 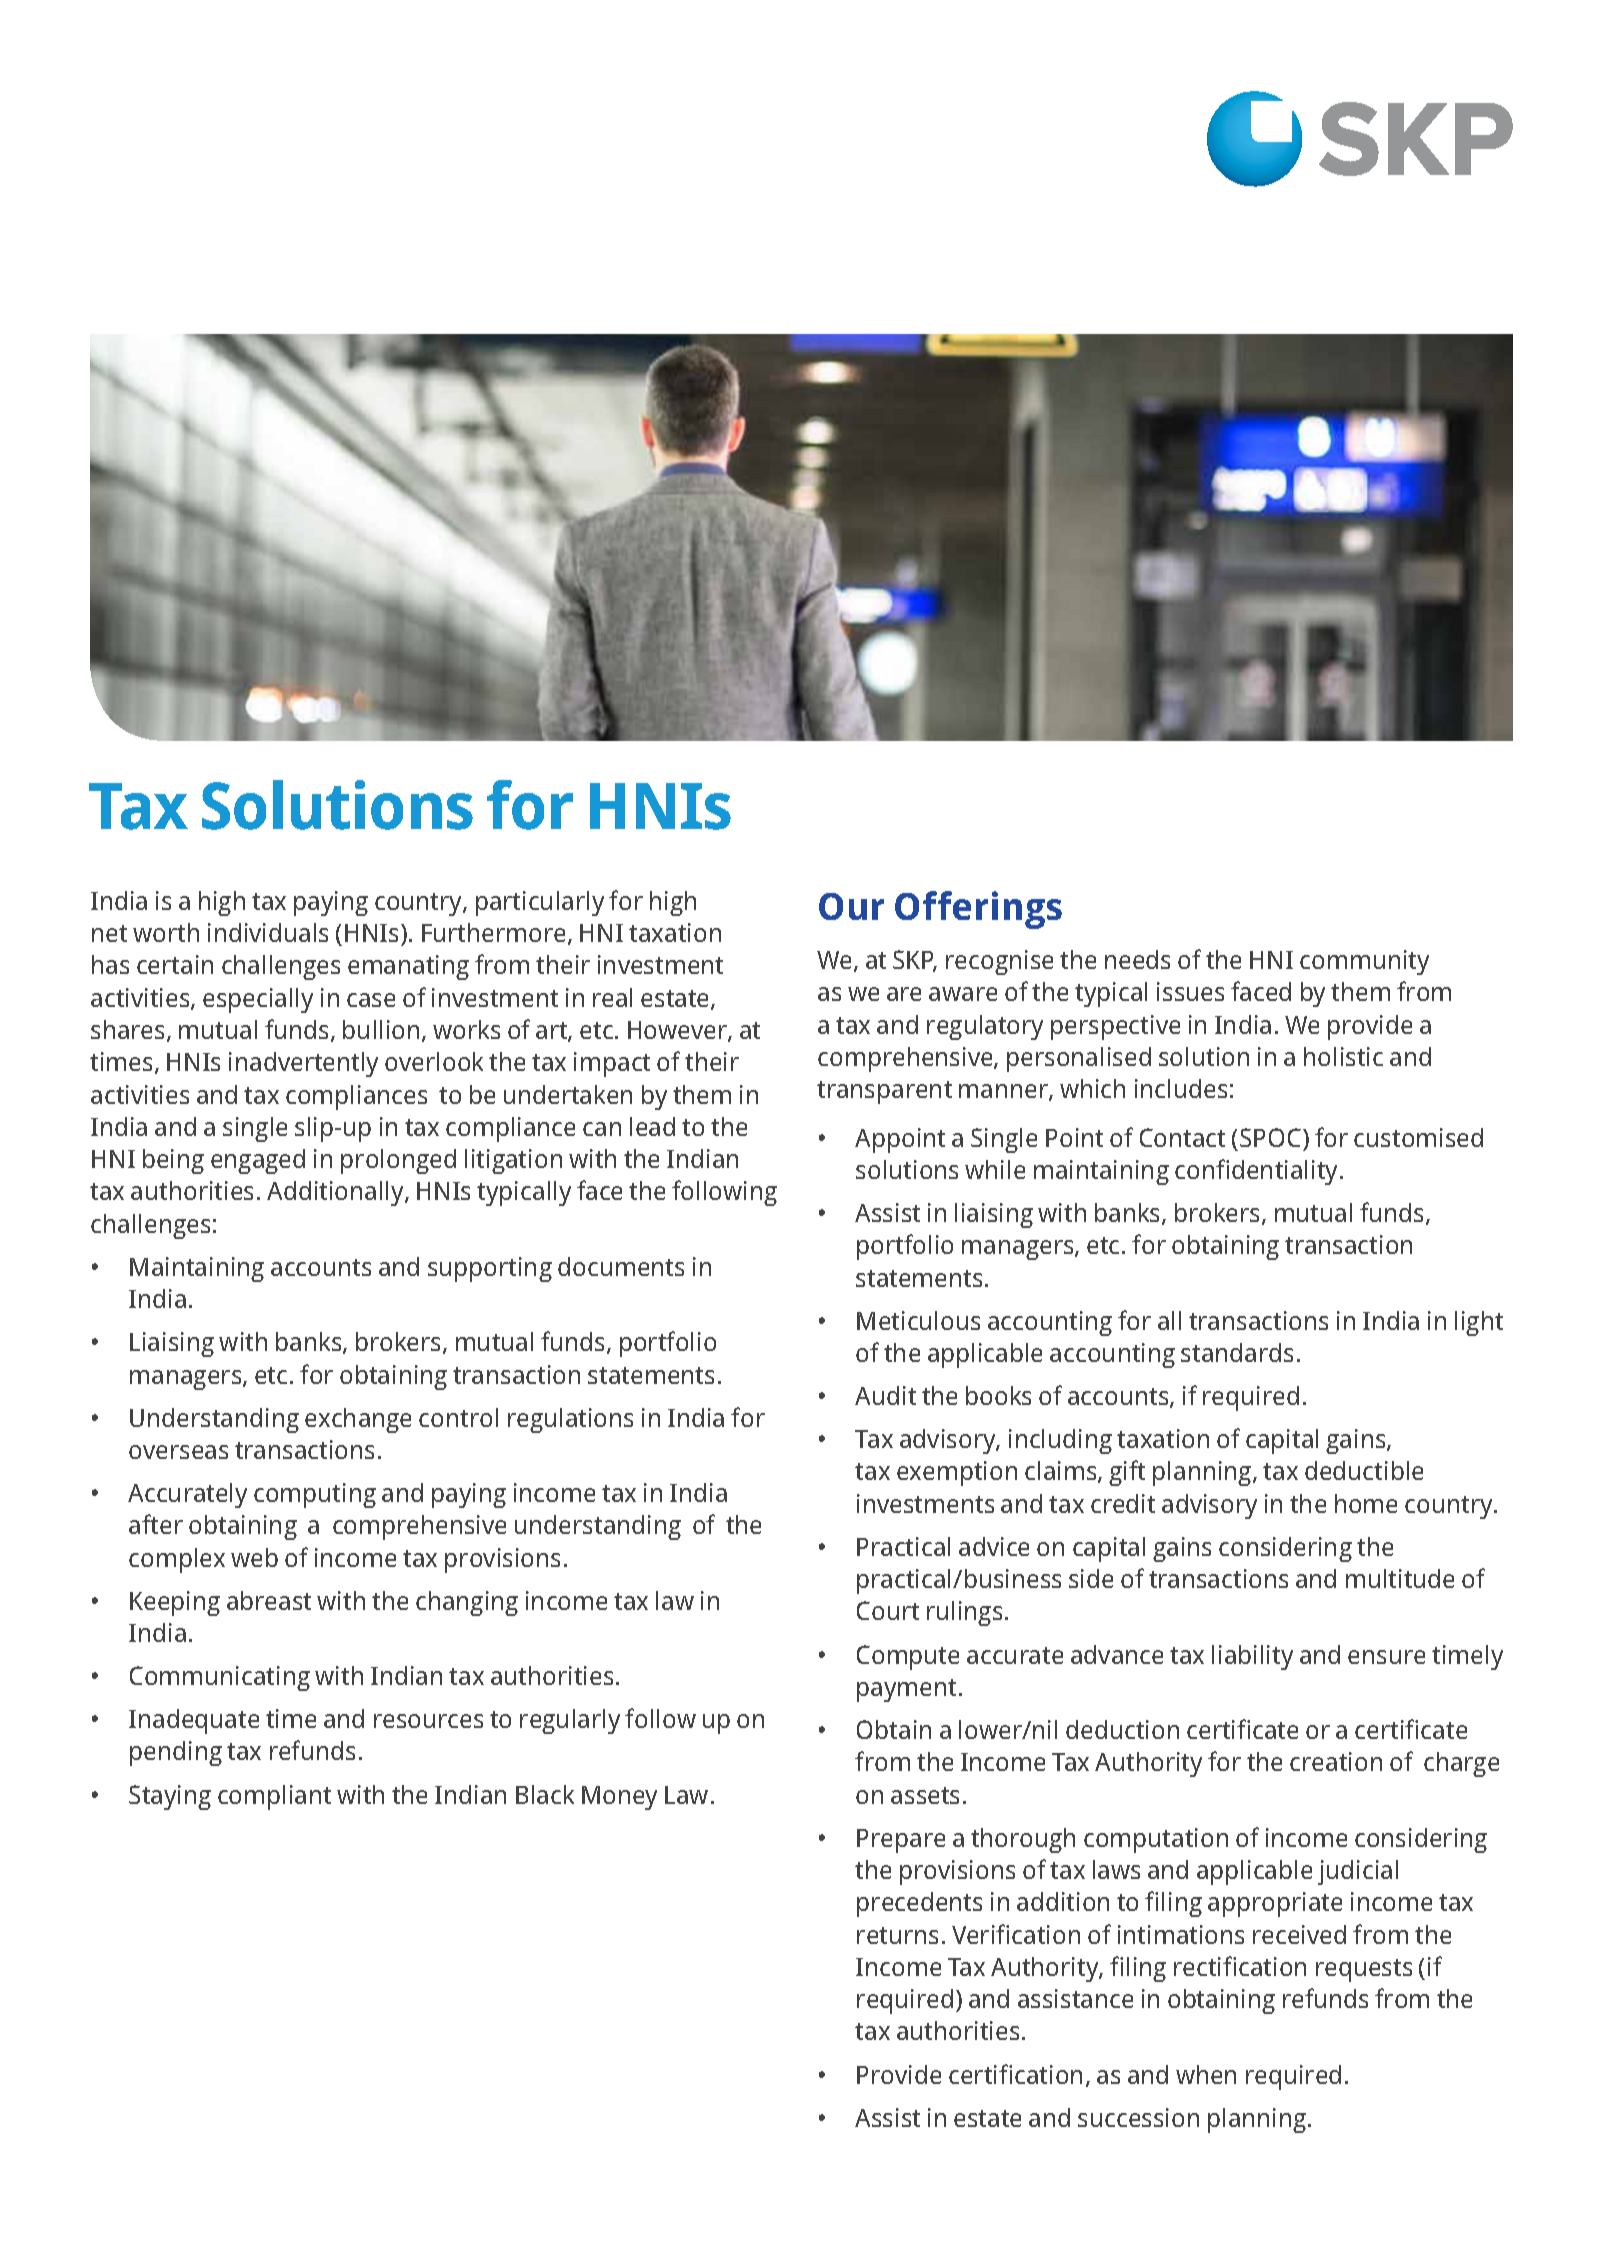 I want to click on SKP, so click(x=915, y=961).
